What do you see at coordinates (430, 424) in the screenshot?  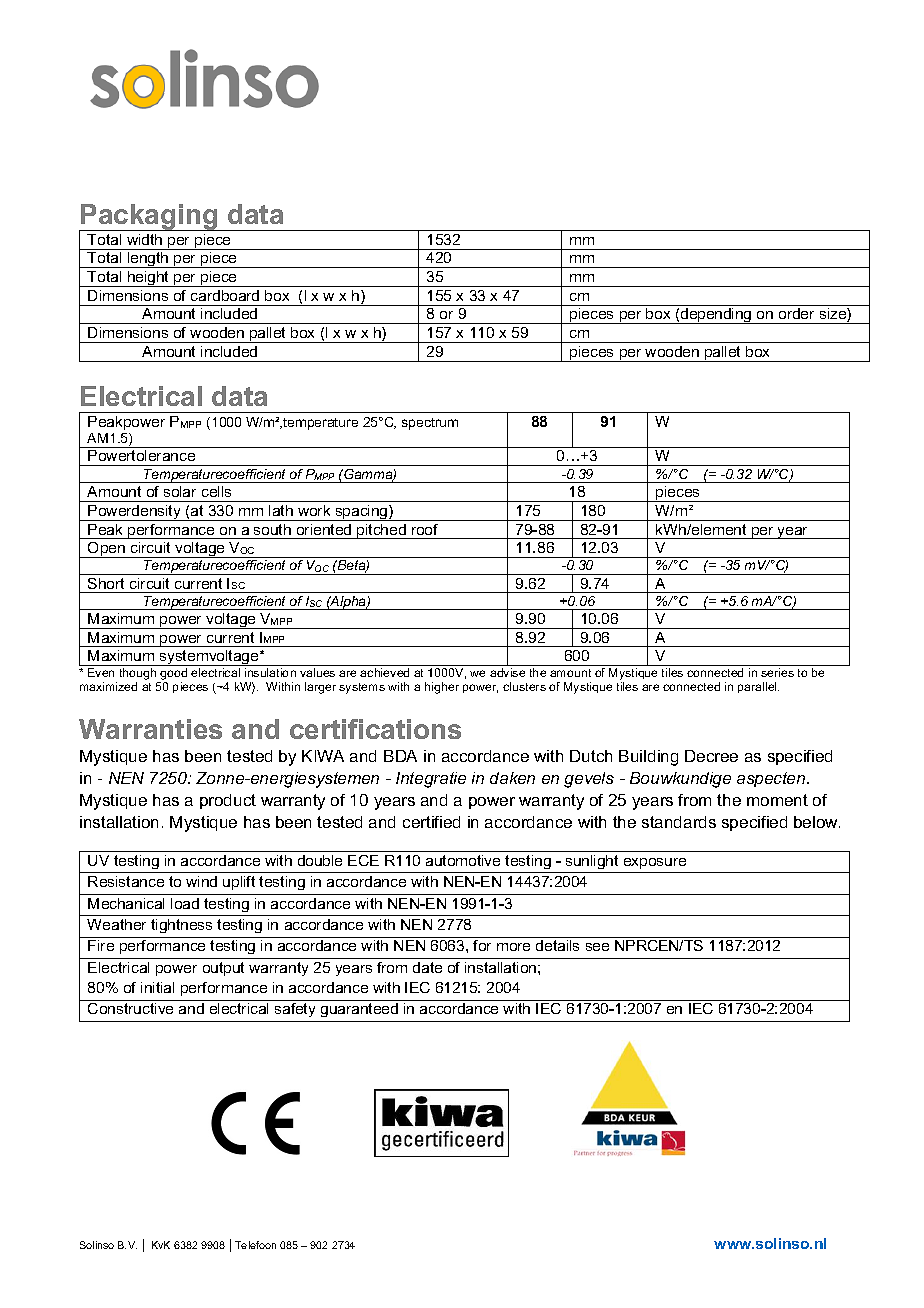 I see `spectrum` at bounding box center [430, 424].
